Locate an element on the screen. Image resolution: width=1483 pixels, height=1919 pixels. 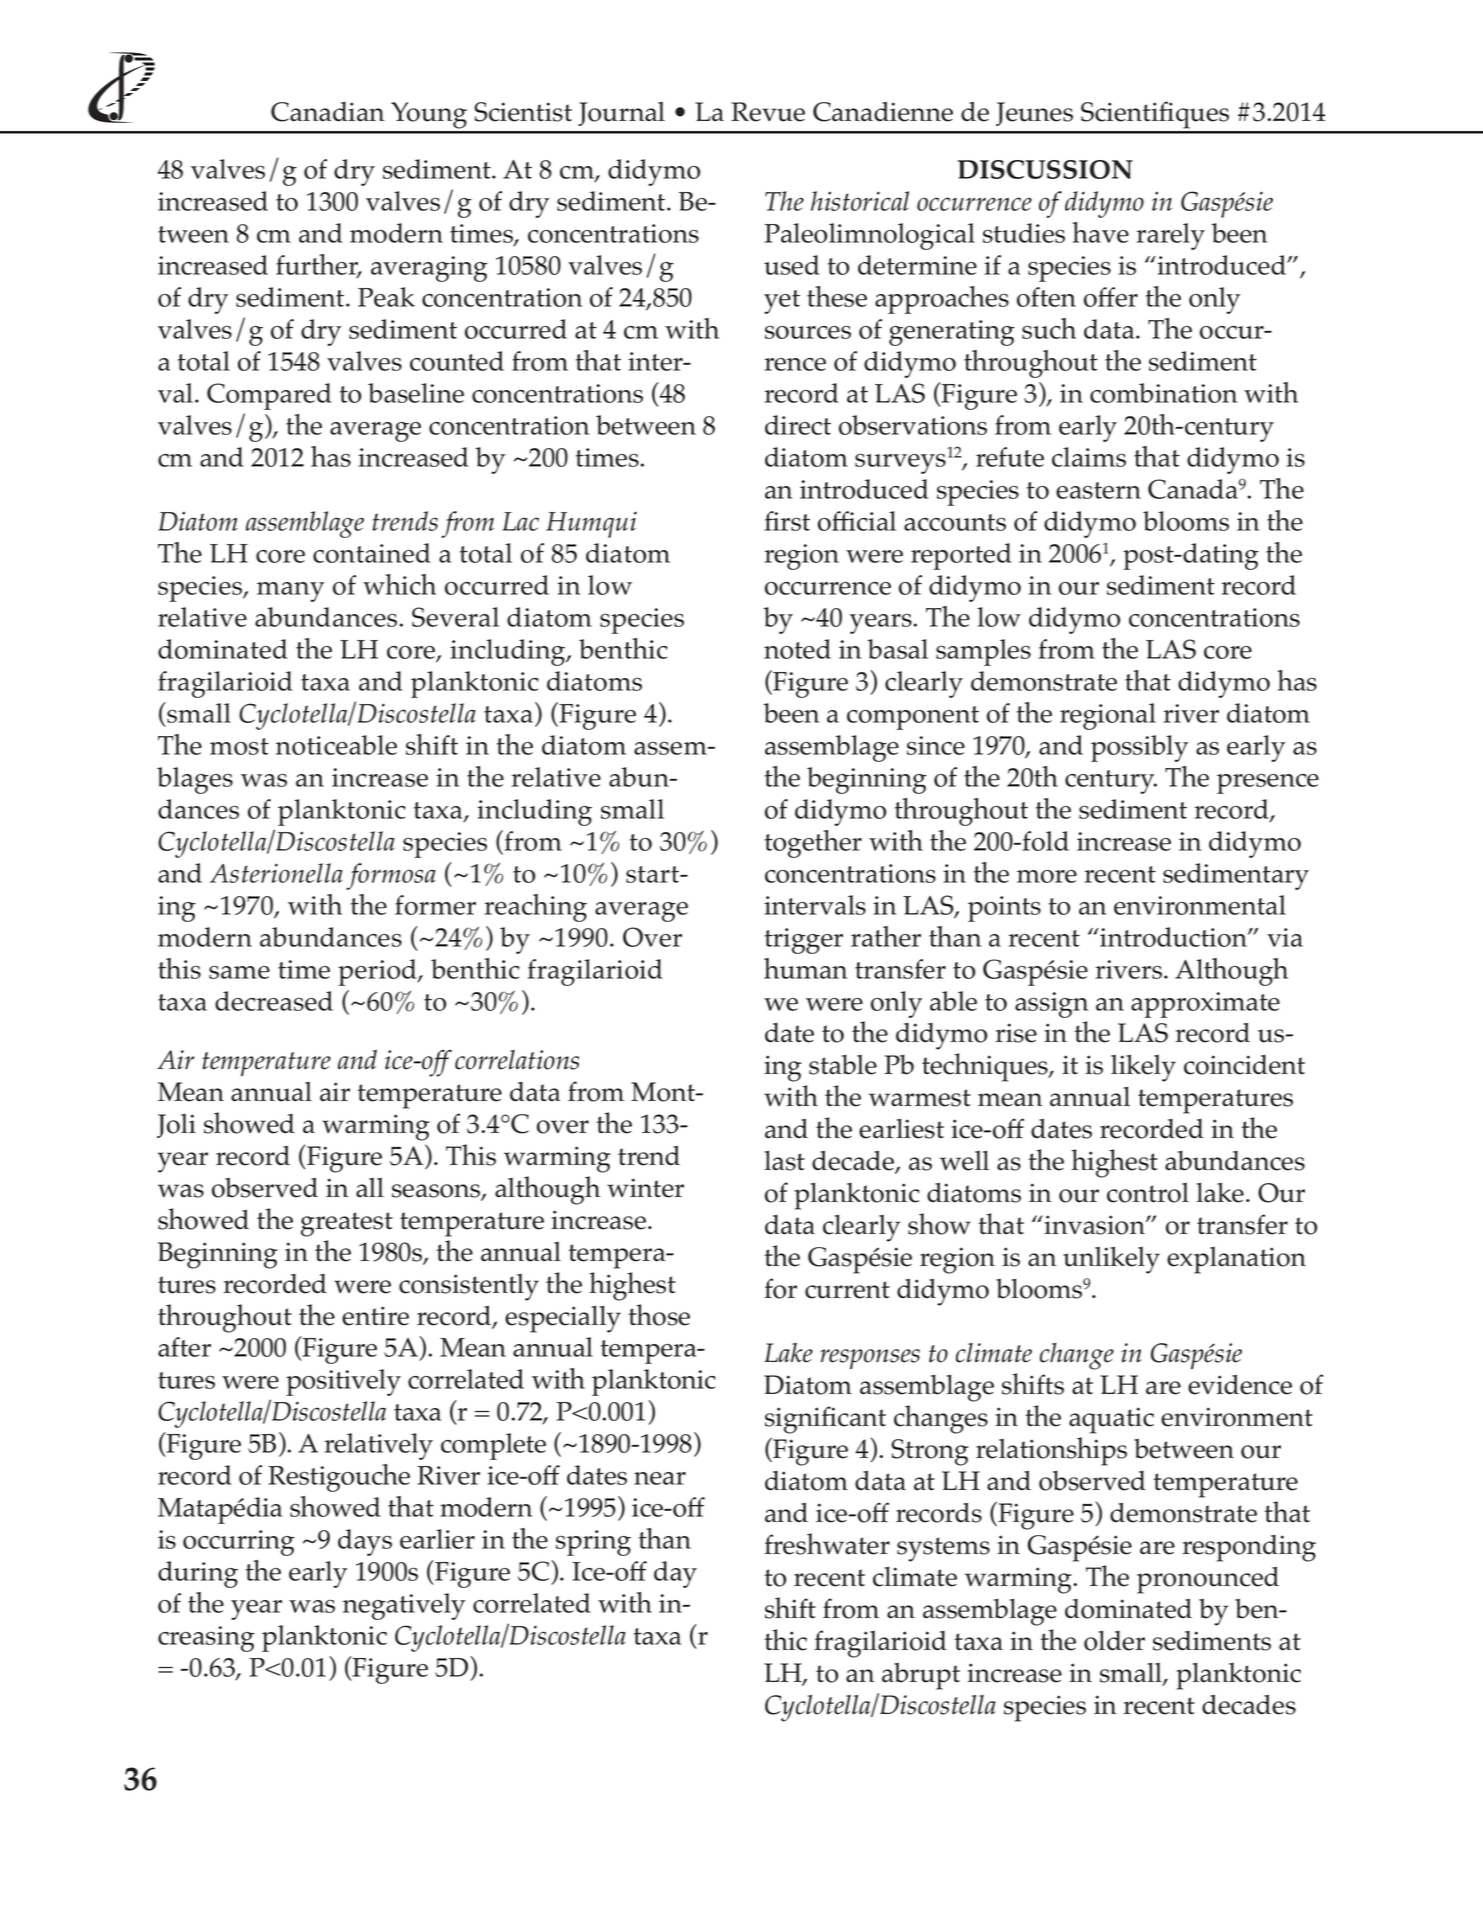
Revue is located at coordinates (768, 112).
